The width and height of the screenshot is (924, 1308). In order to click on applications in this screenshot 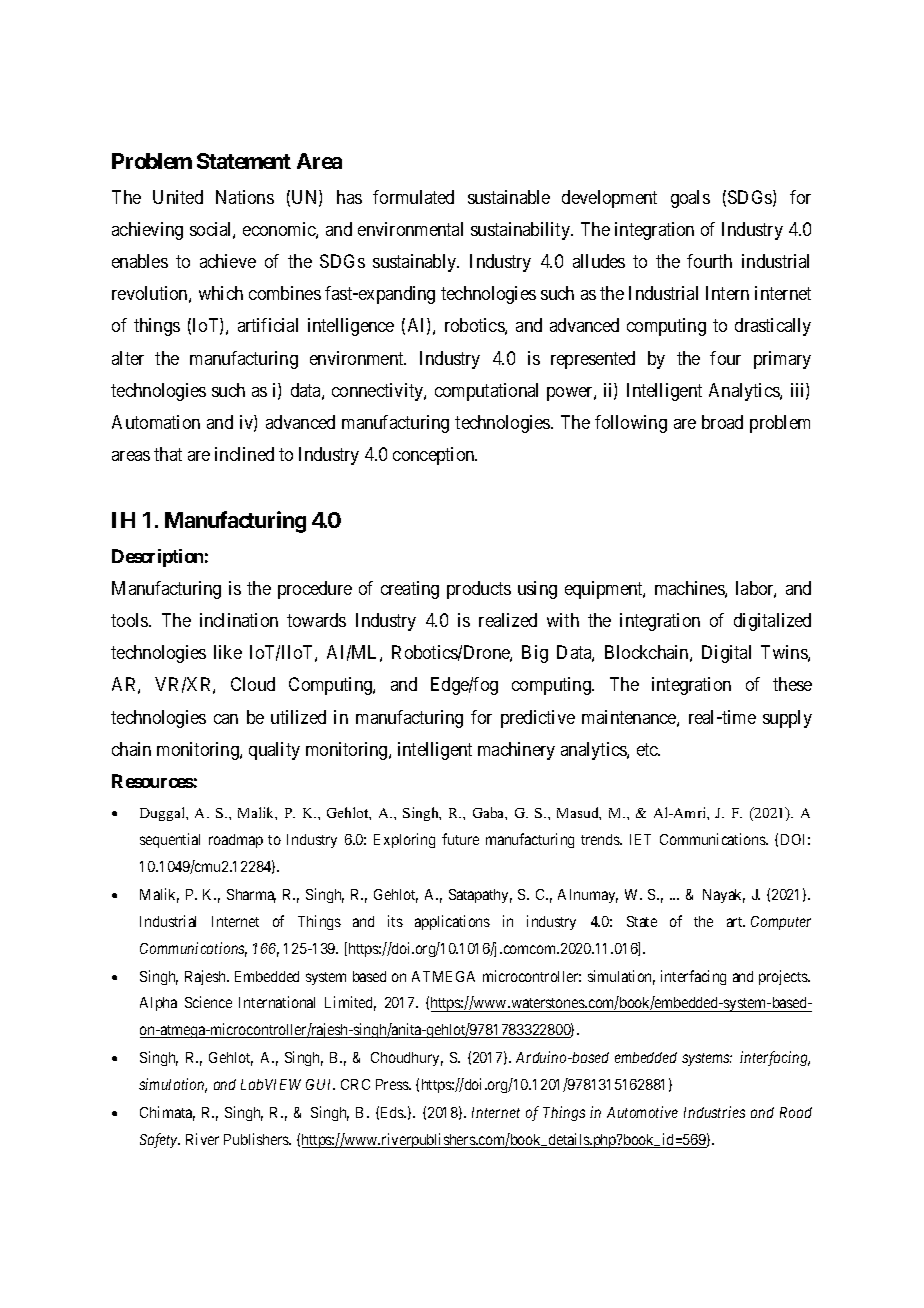, I will do `click(452, 922)`.
